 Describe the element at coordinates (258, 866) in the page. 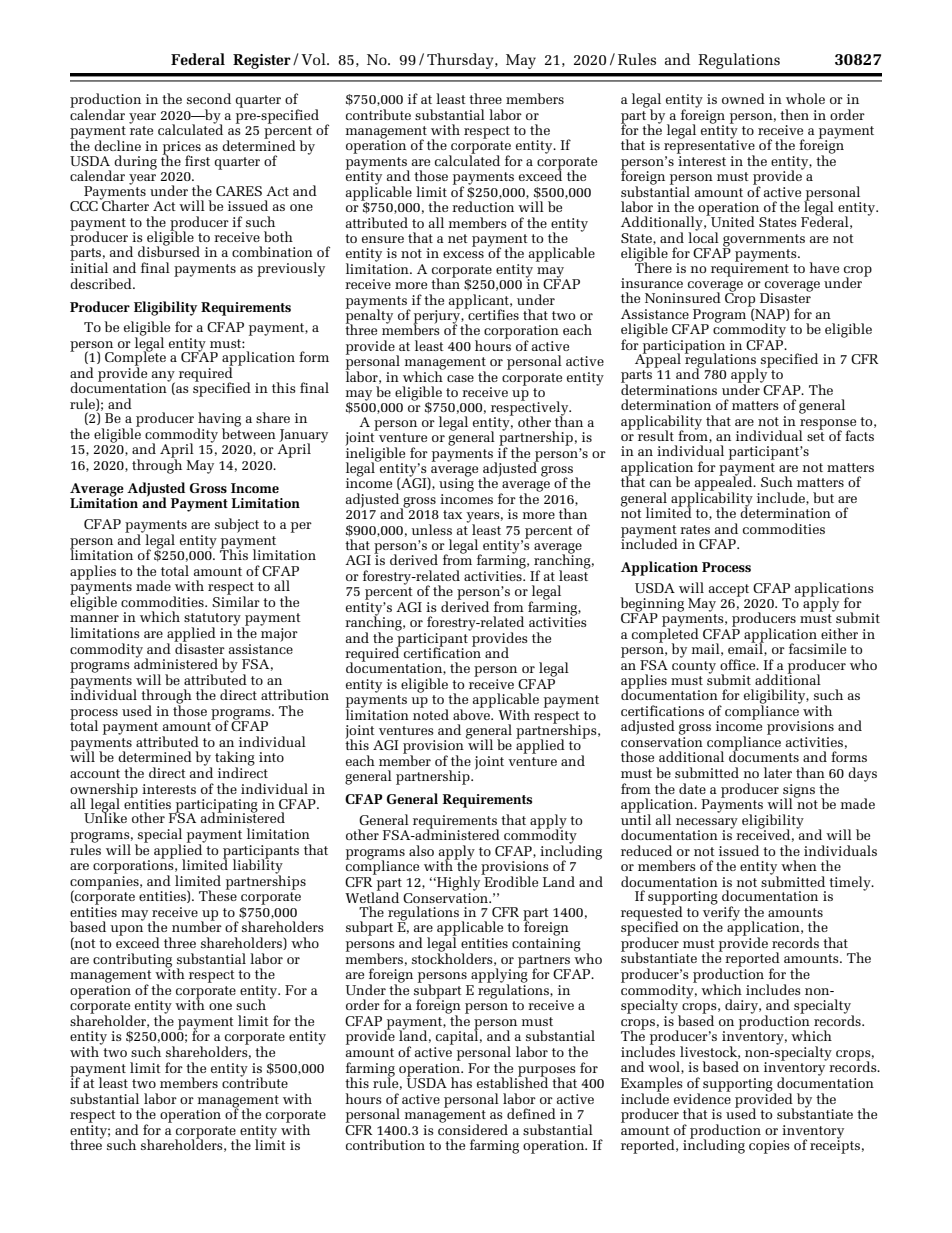

I see `liability` at that location.
